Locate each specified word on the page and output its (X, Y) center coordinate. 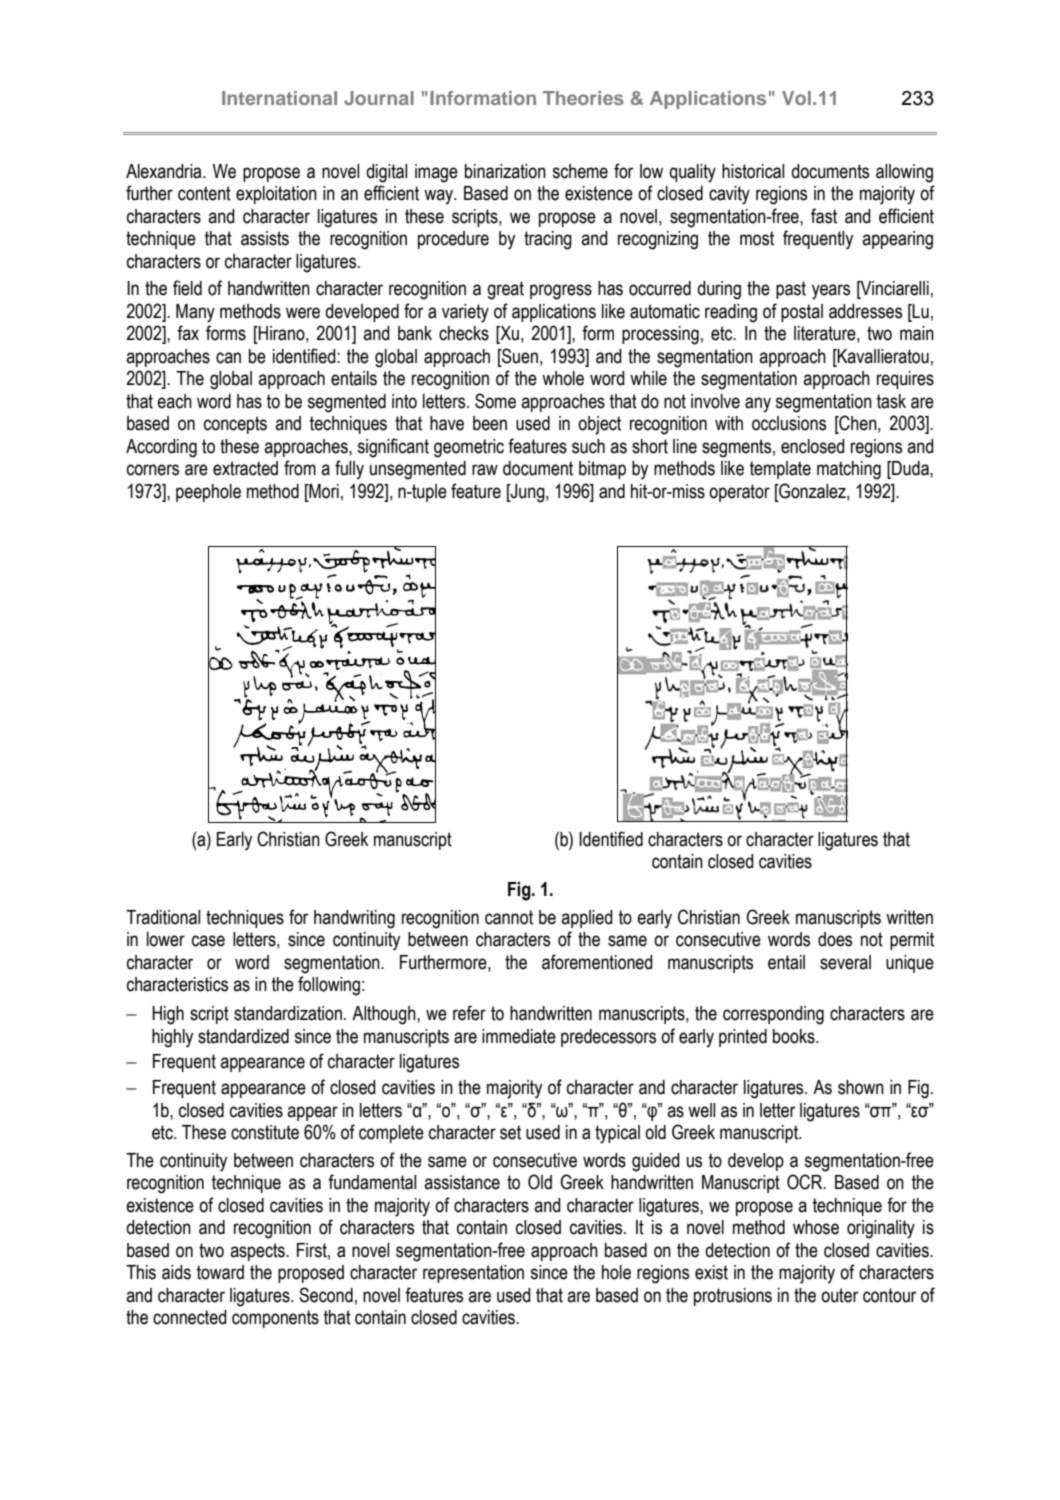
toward (220, 1272)
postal (802, 313)
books (795, 1036)
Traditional (163, 917)
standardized (243, 1036)
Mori (323, 491)
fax (188, 333)
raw (485, 470)
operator (739, 493)
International (279, 98)
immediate (519, 1036)
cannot (509, 917)
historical (753, 171)
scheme (580, 171)
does (835, 939)
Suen (519, 357)
